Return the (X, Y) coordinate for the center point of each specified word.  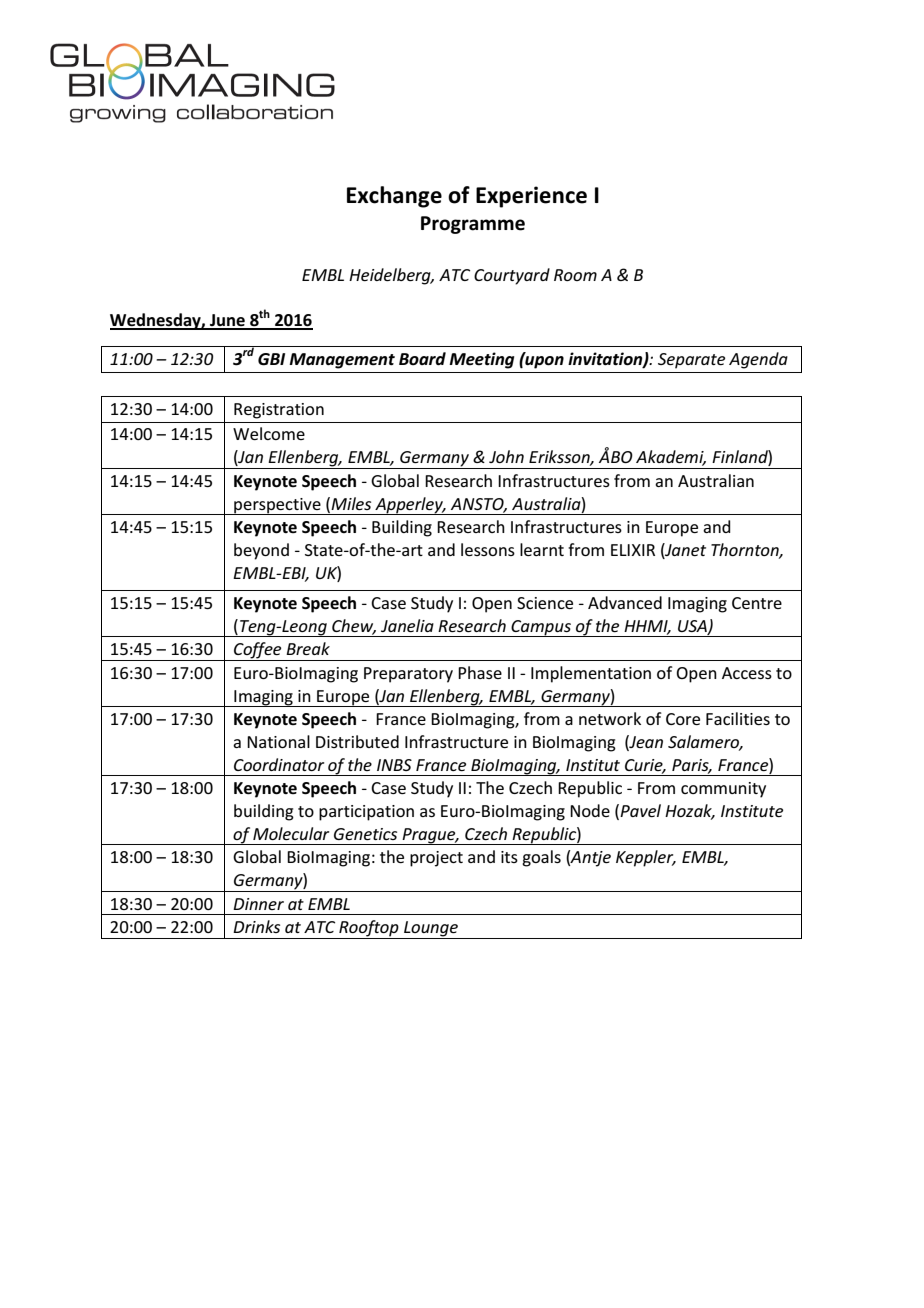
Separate (691, 361)
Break (308, 648)
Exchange (394, 197)
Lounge (431, 930)
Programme (473, 225)
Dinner (258, 904)
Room (575, 275)
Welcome (269, 433)
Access (747, 673)
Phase (480, 672)
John (506, 456)
